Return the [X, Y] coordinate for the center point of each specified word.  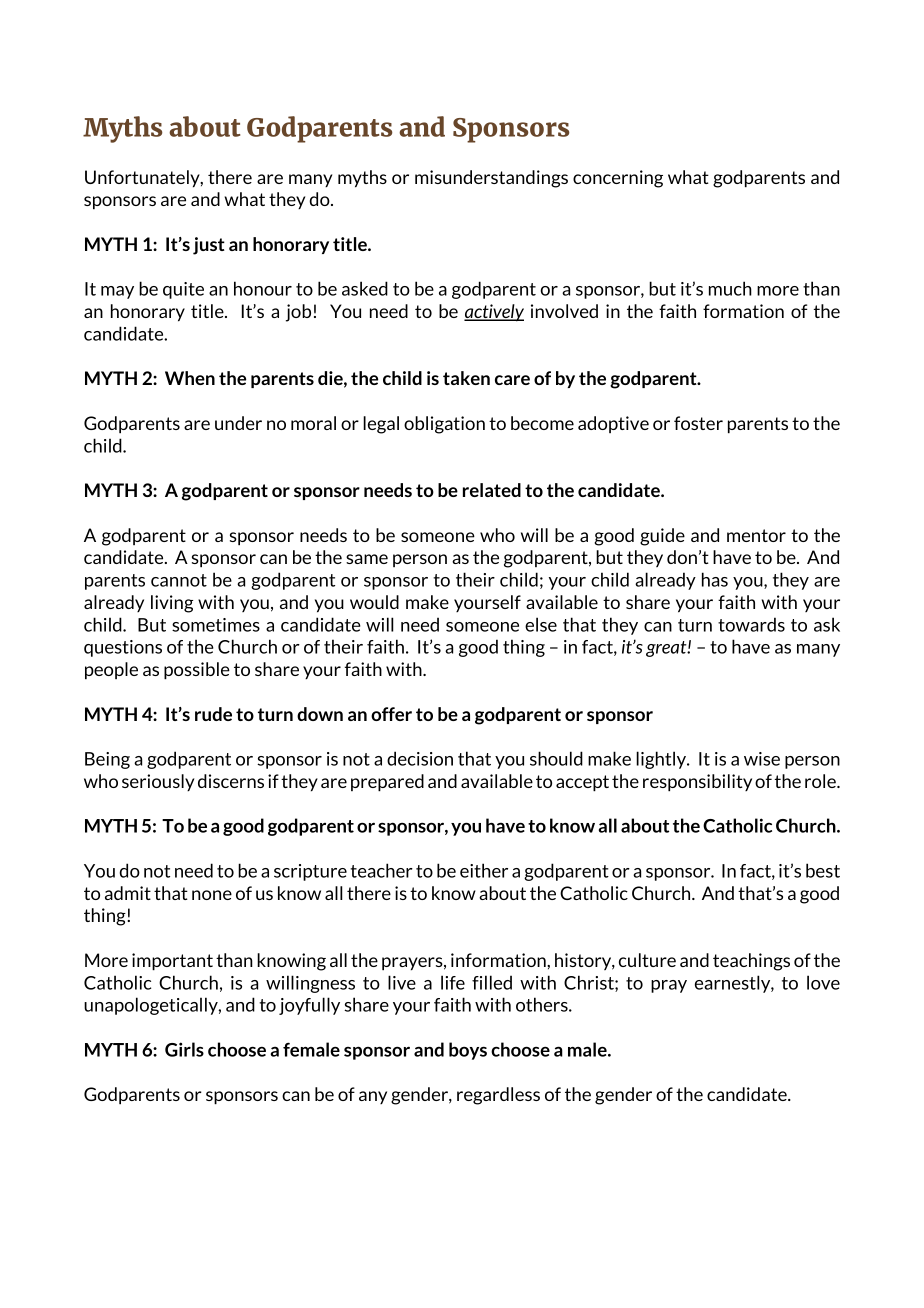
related [492, 490]
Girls [184, 1049]
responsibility [697, 783]
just [209, 246]
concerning [618, 179]
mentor [756, 535]
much [730, 288]
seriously [158, 782]
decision [420, 758]
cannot [179, 580]
